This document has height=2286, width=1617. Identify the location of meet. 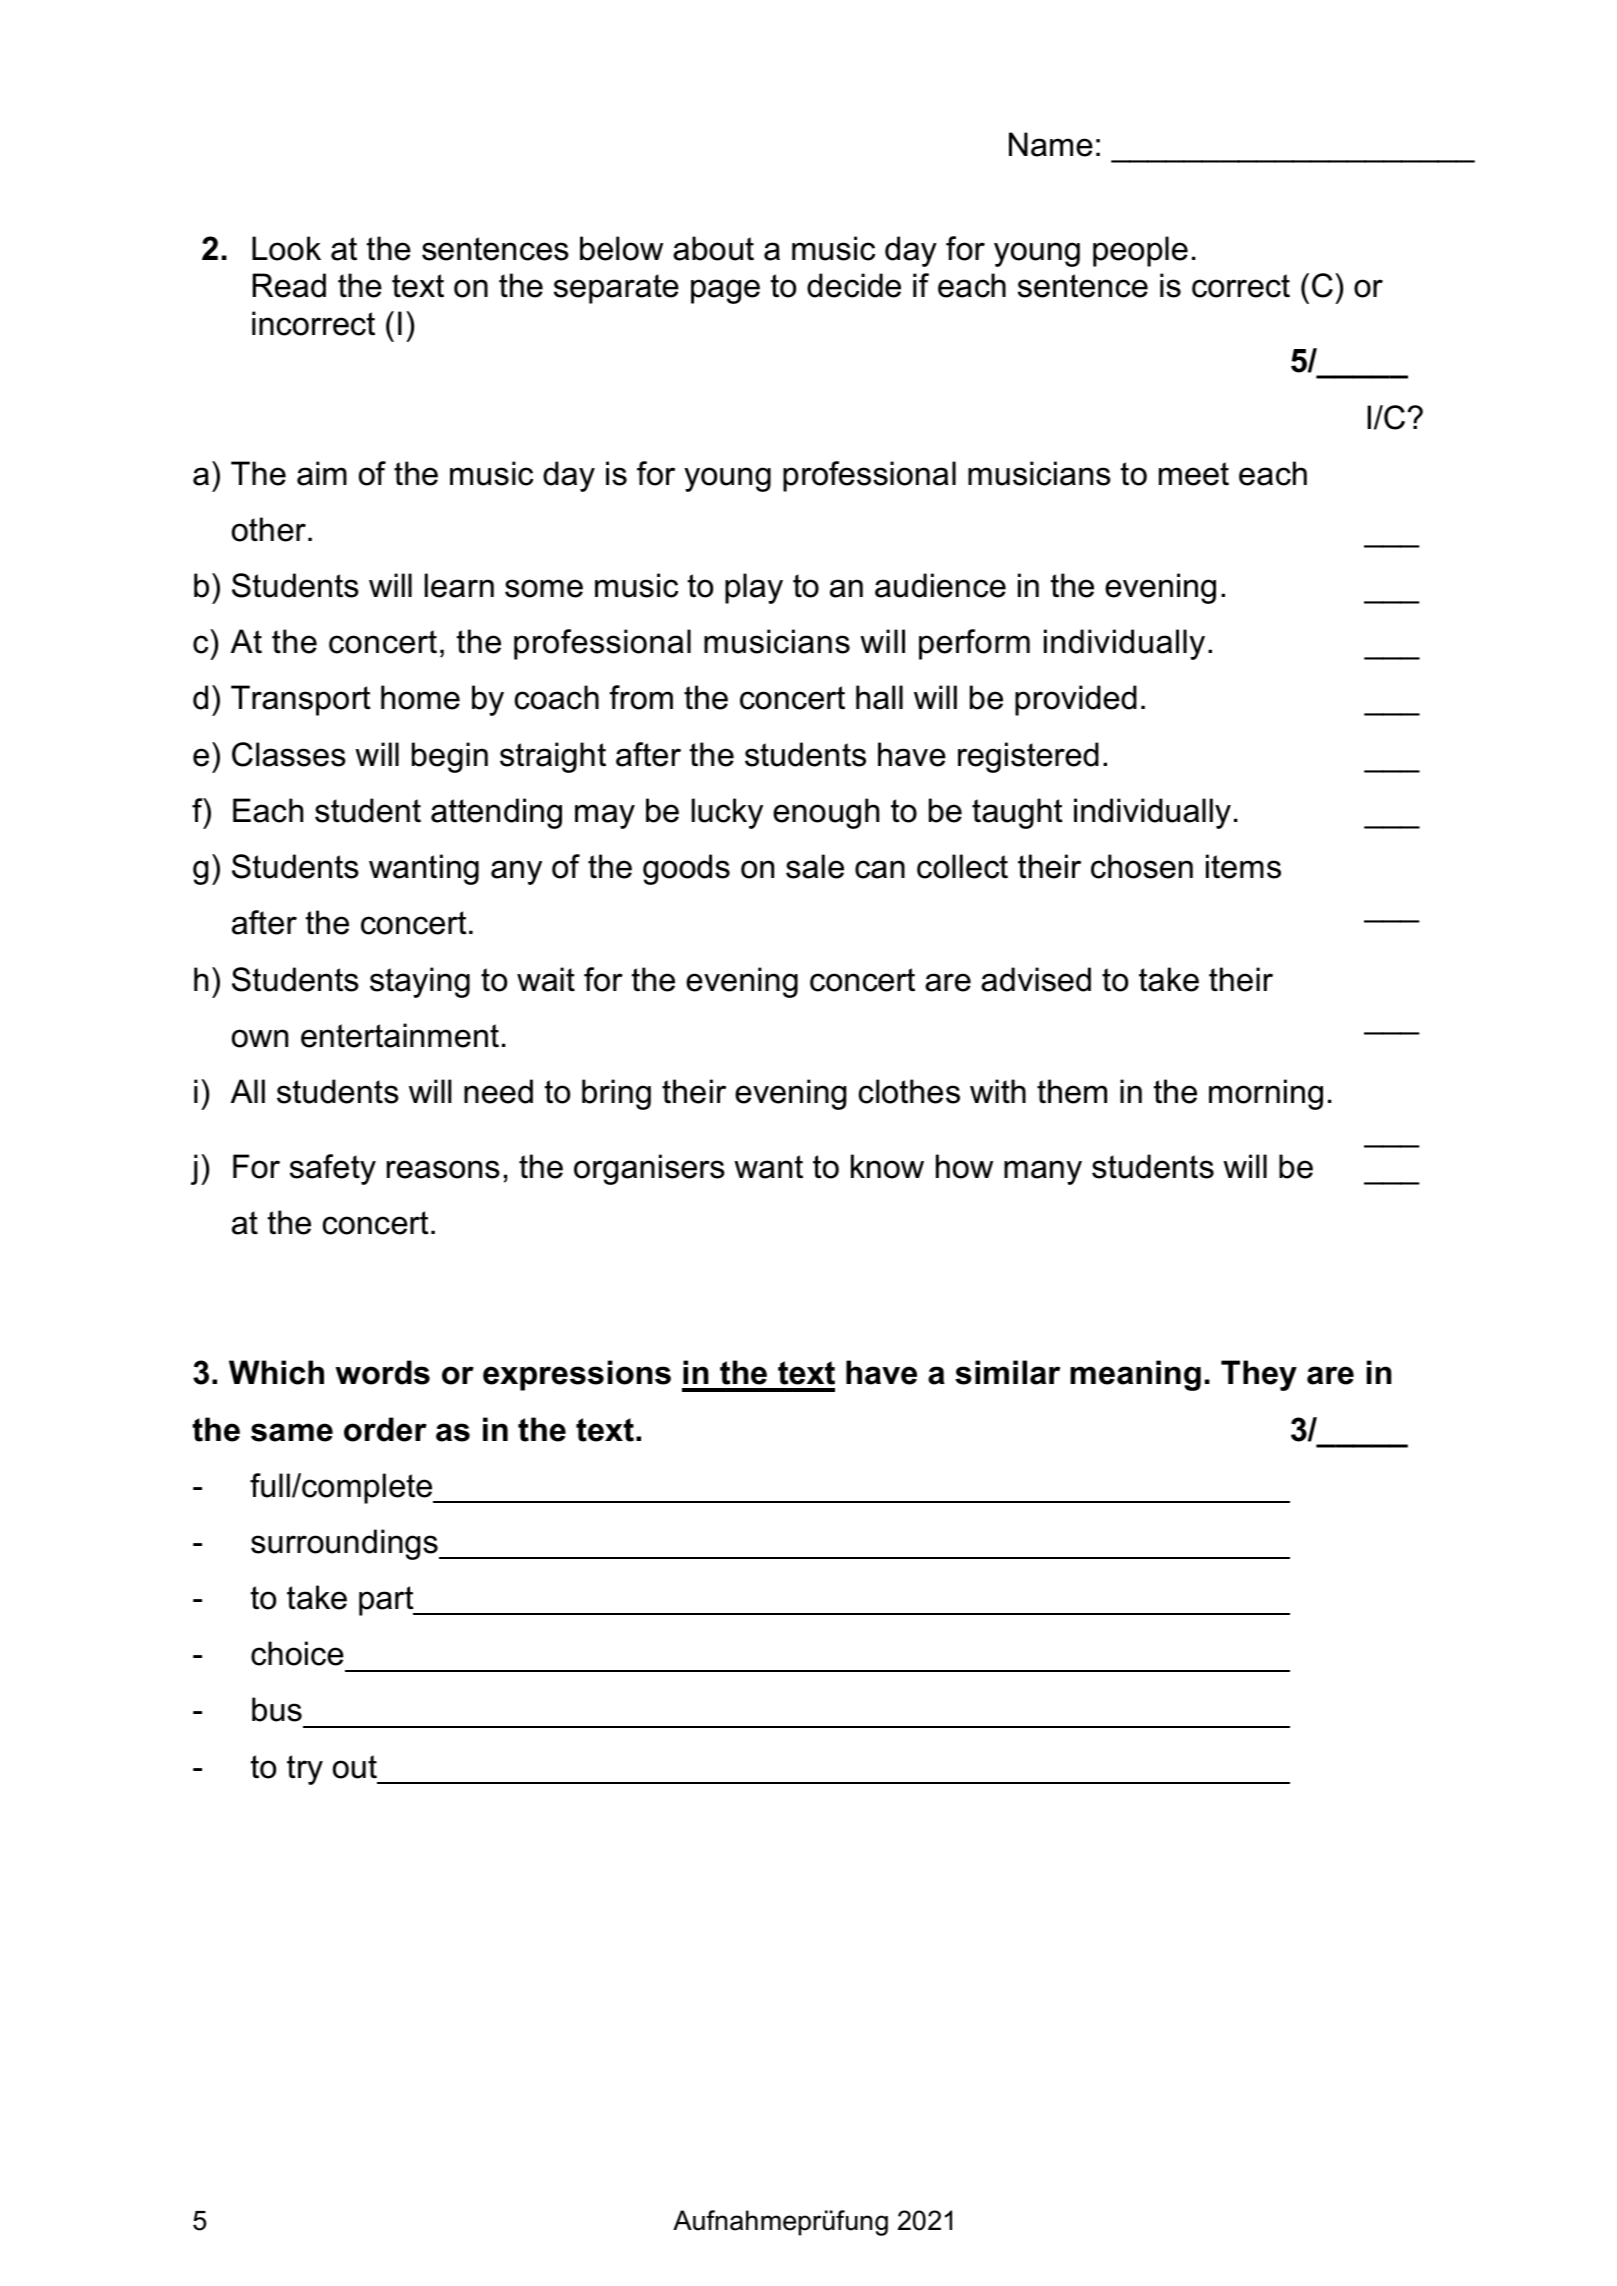
(1194, 474).
